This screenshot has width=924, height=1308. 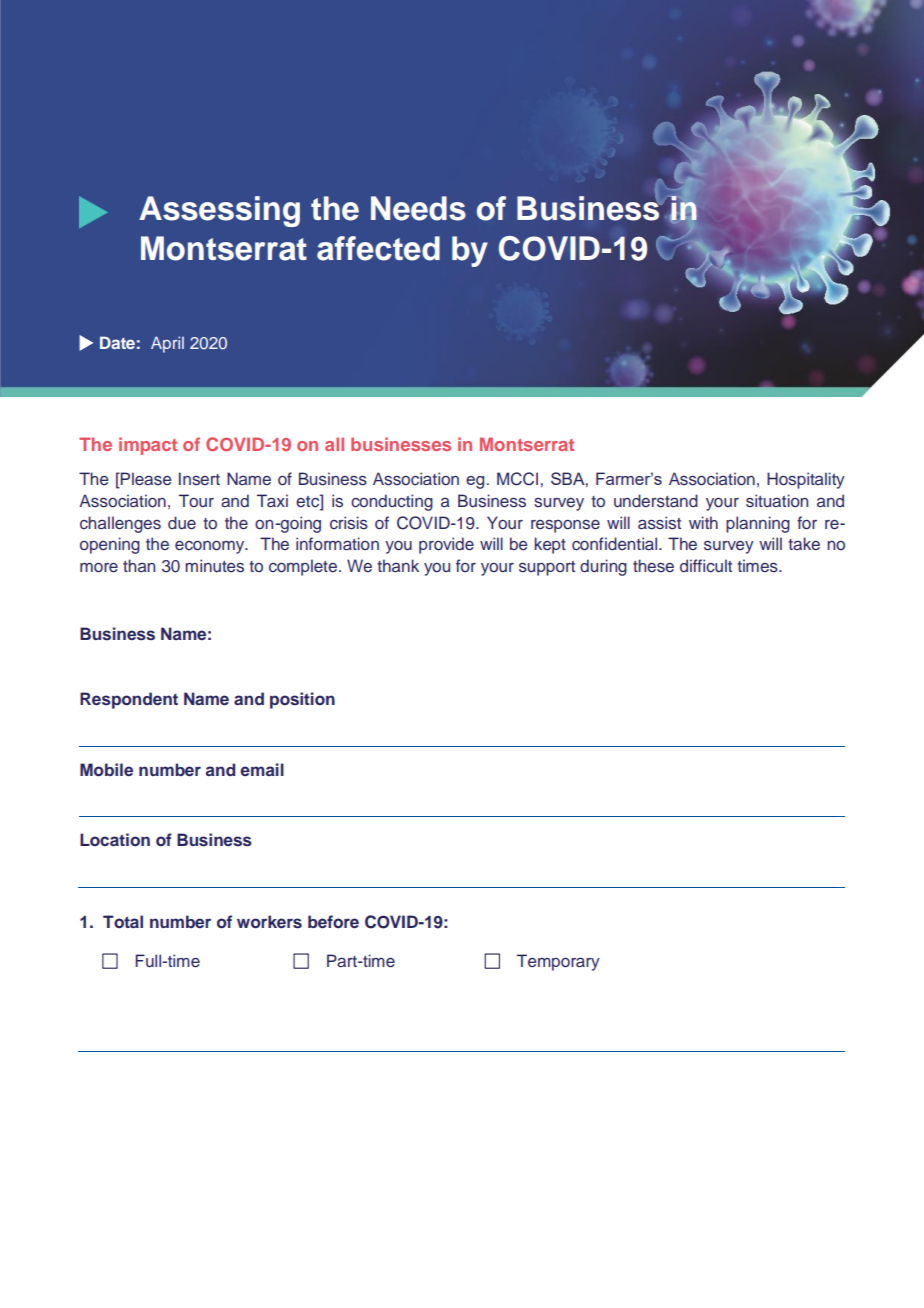 What do you see at coordinates (219, 211) in the screenshot?
I see `Assessing` at bounding box center [219, 211].
